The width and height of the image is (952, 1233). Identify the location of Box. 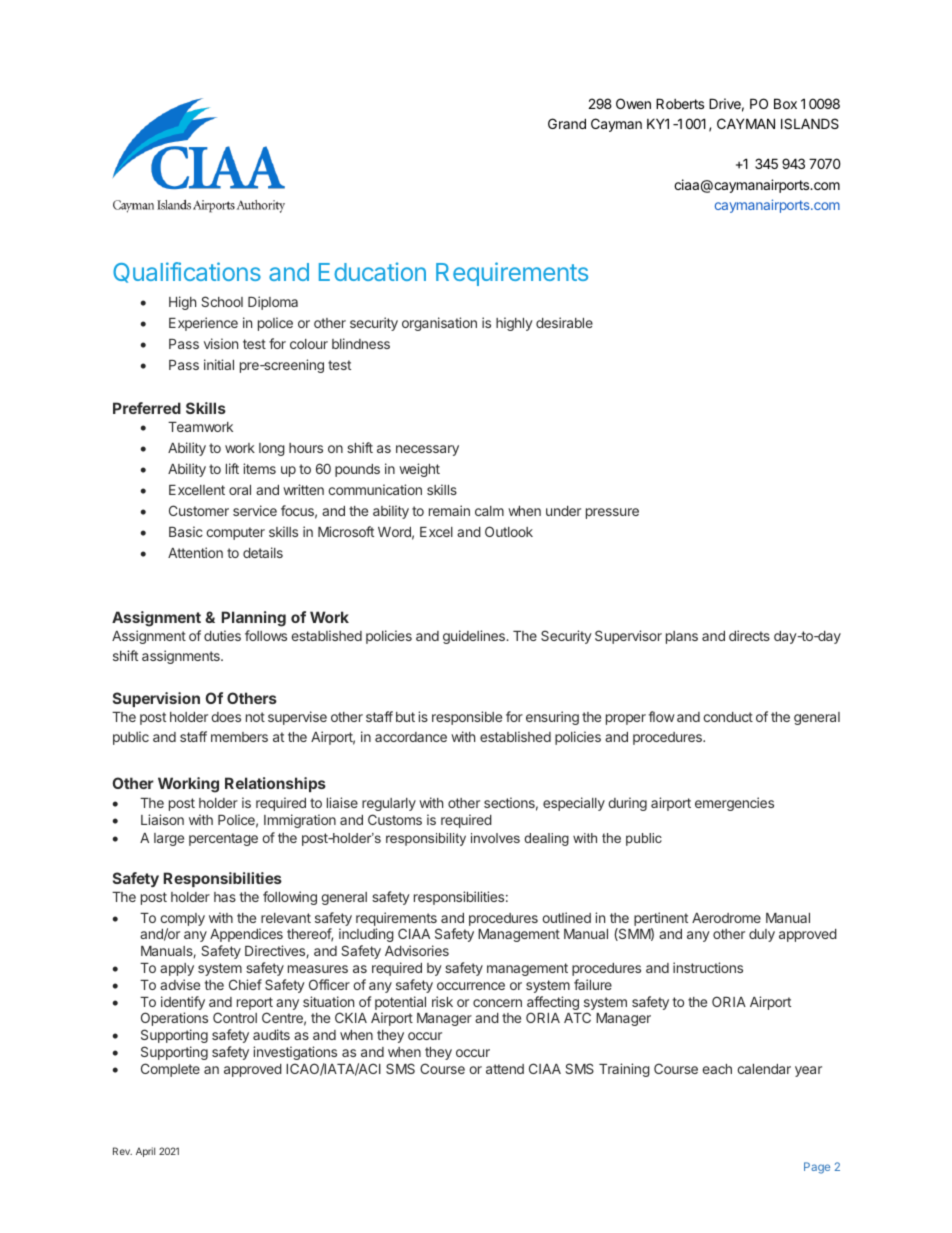
(785, 103).
